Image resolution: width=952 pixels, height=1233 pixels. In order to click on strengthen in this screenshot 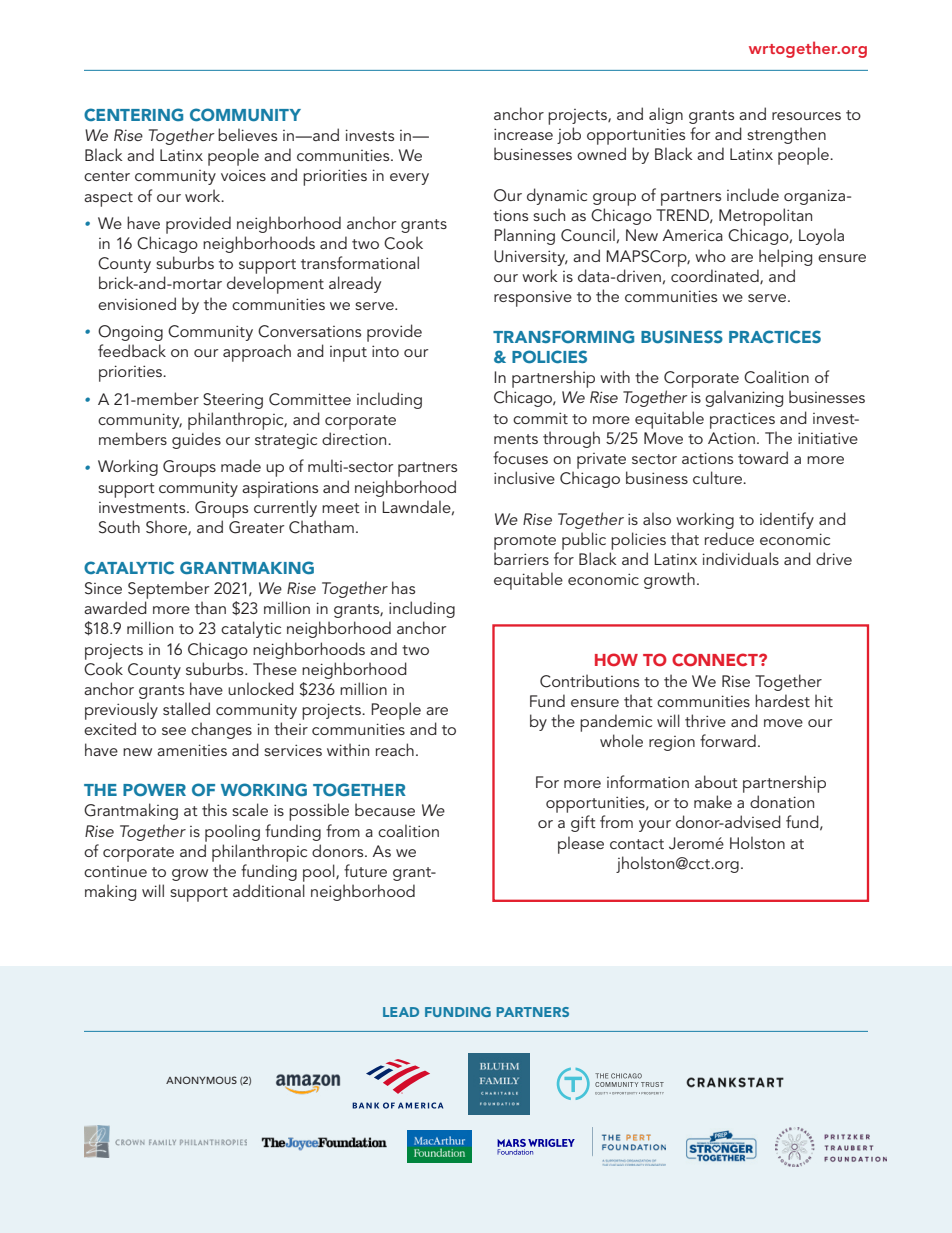, I will do `click(786, 135)`.
